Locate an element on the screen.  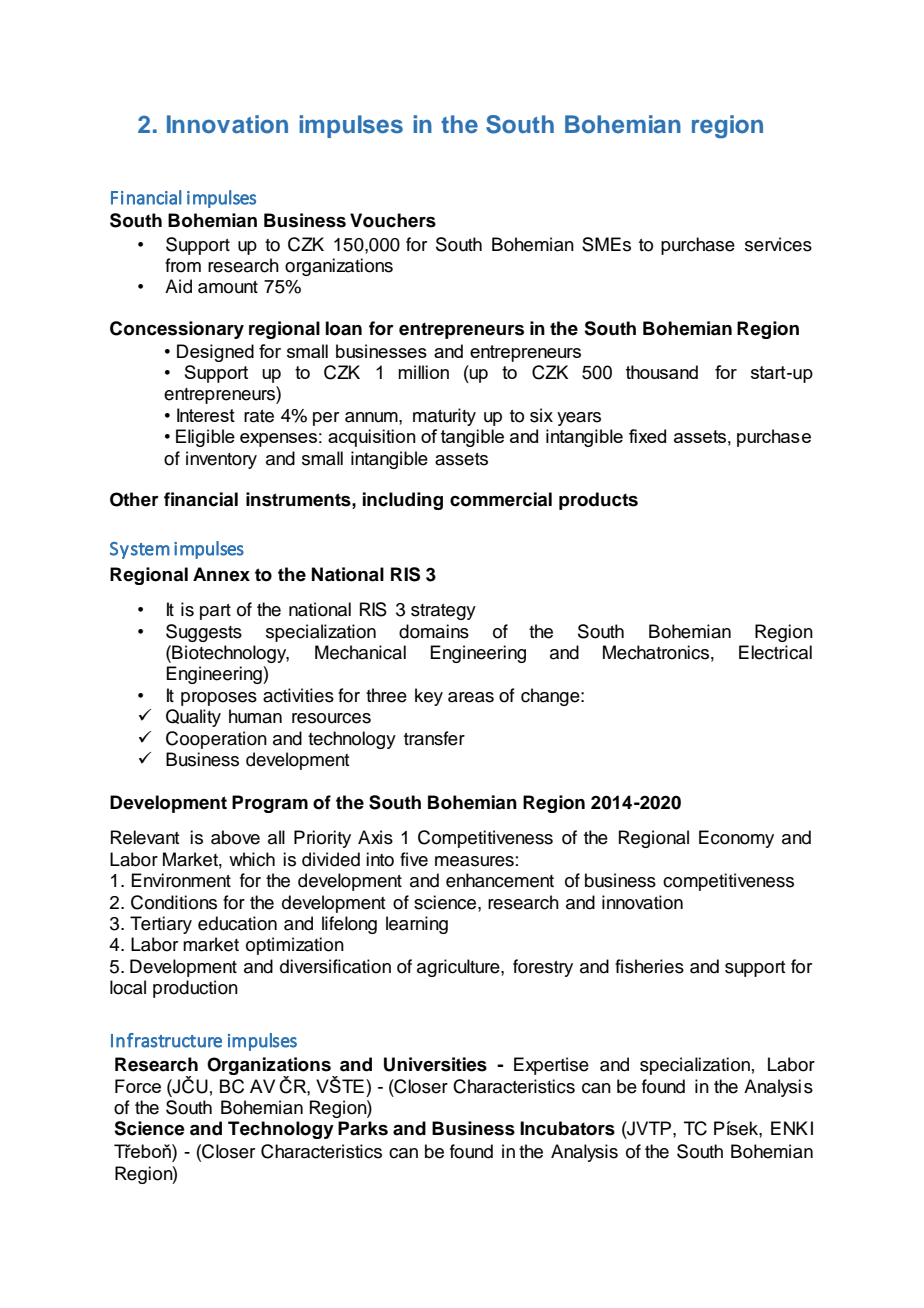
Force is located at coordinates (138, 1086).
